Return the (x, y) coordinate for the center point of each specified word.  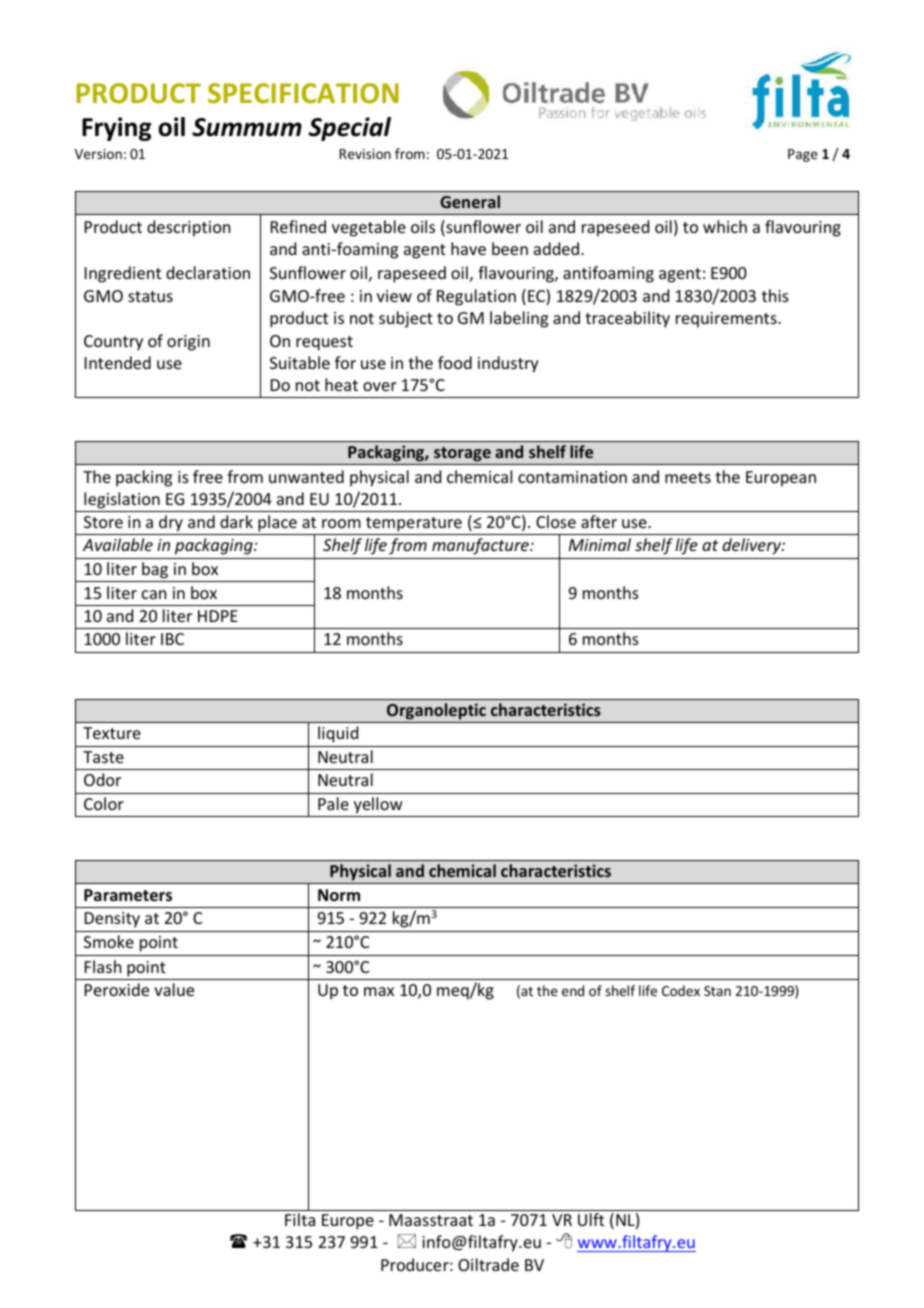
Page (803, 155)
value (174, 989)
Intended (118, 362)
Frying (116, 129)
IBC (172, 639)
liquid (338, 734)
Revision (365, 154)
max (379, 991)
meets (688, 477)
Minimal (600, 544)
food (455, 362)
